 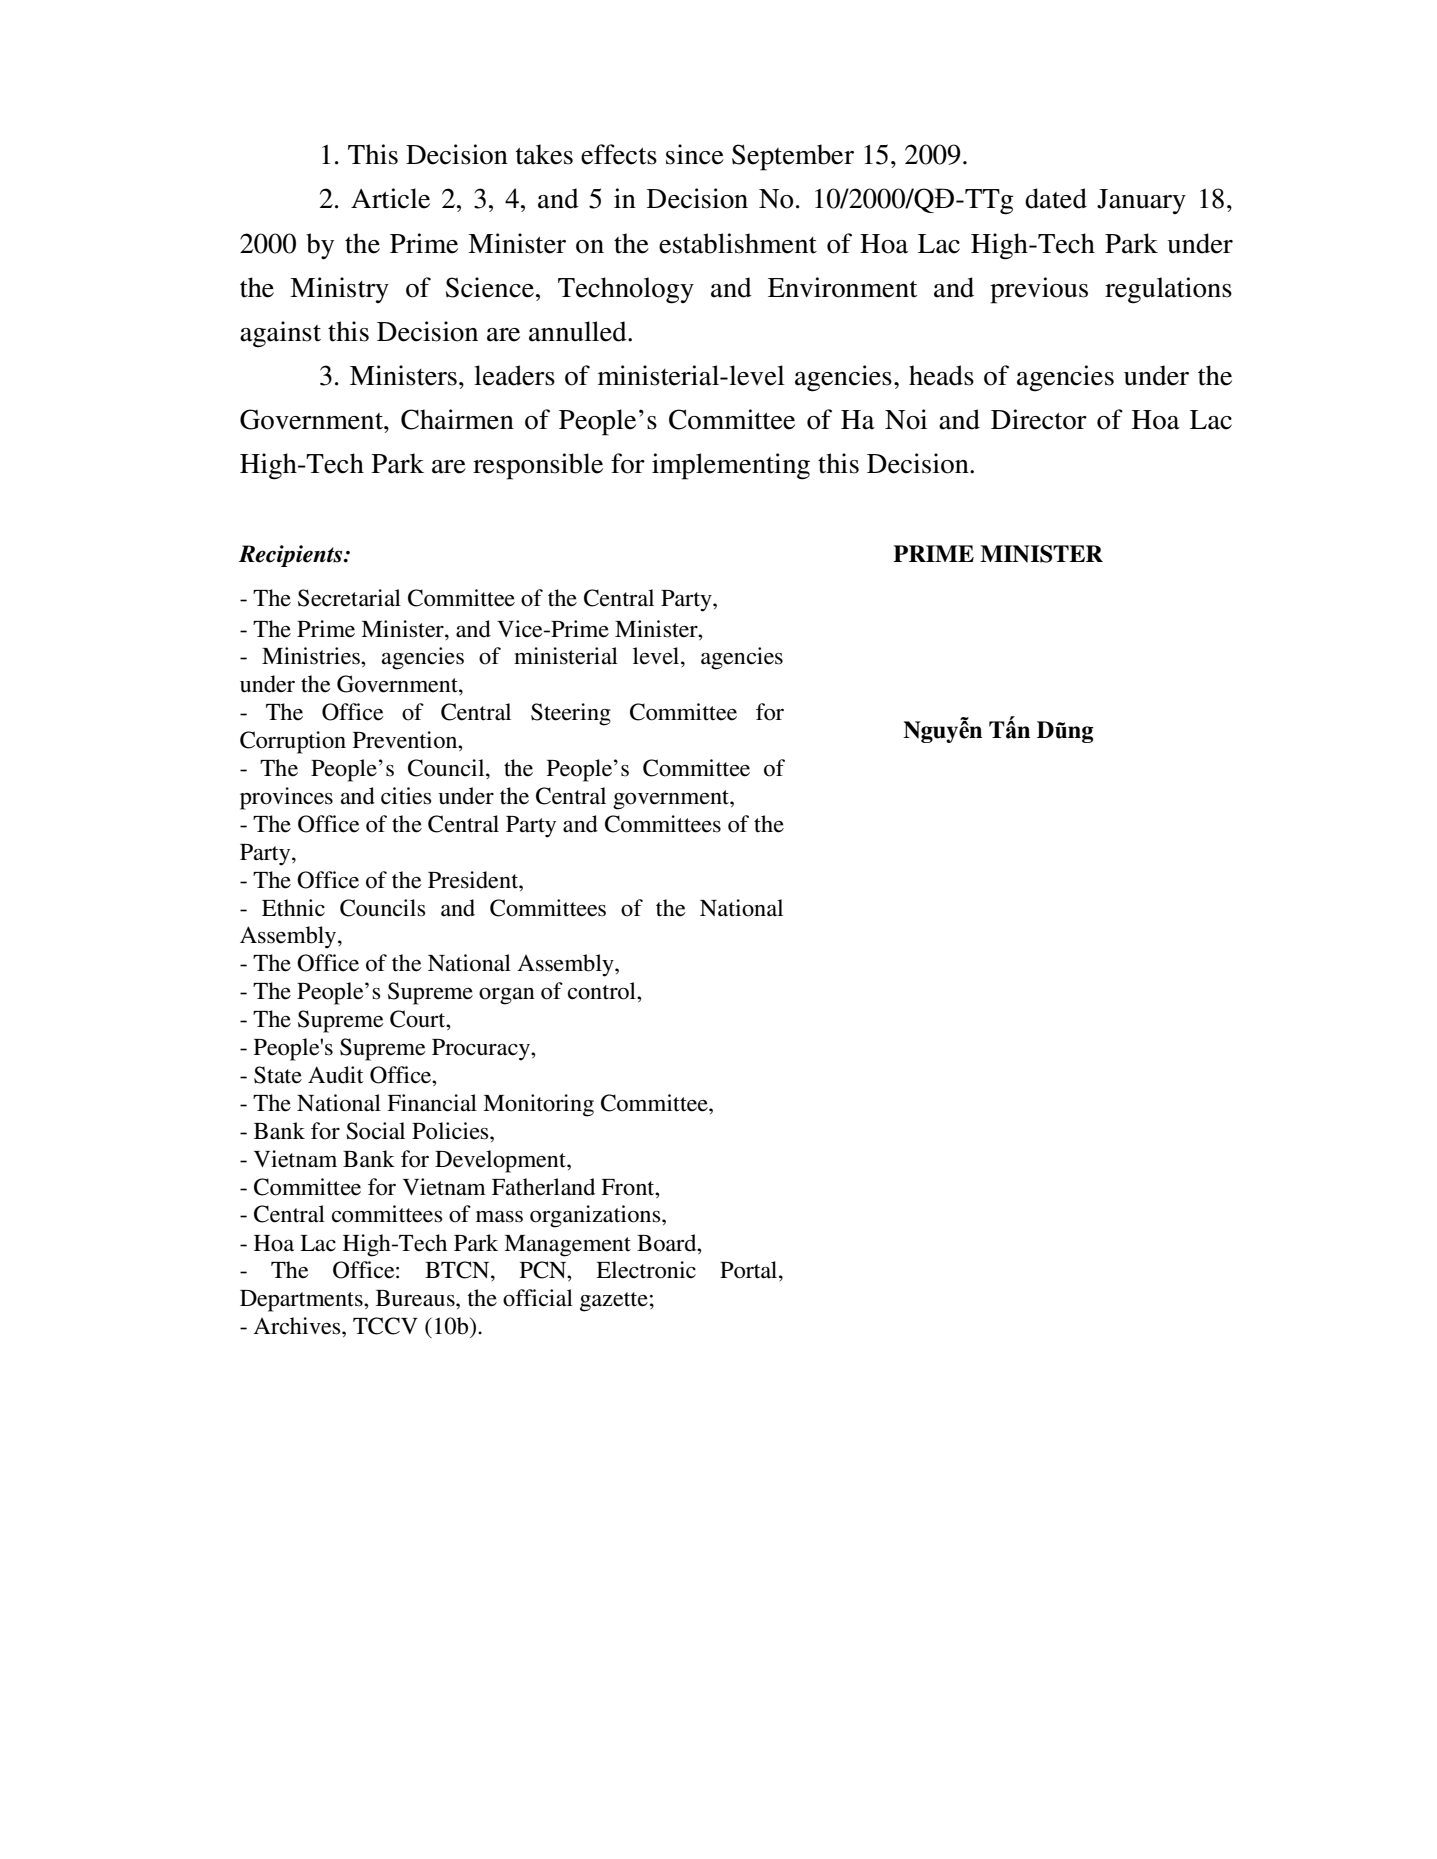 What do you see at coordinates (538, 1105) in the page?
I see `Monitoring` at bounding box center [538, 1105].
